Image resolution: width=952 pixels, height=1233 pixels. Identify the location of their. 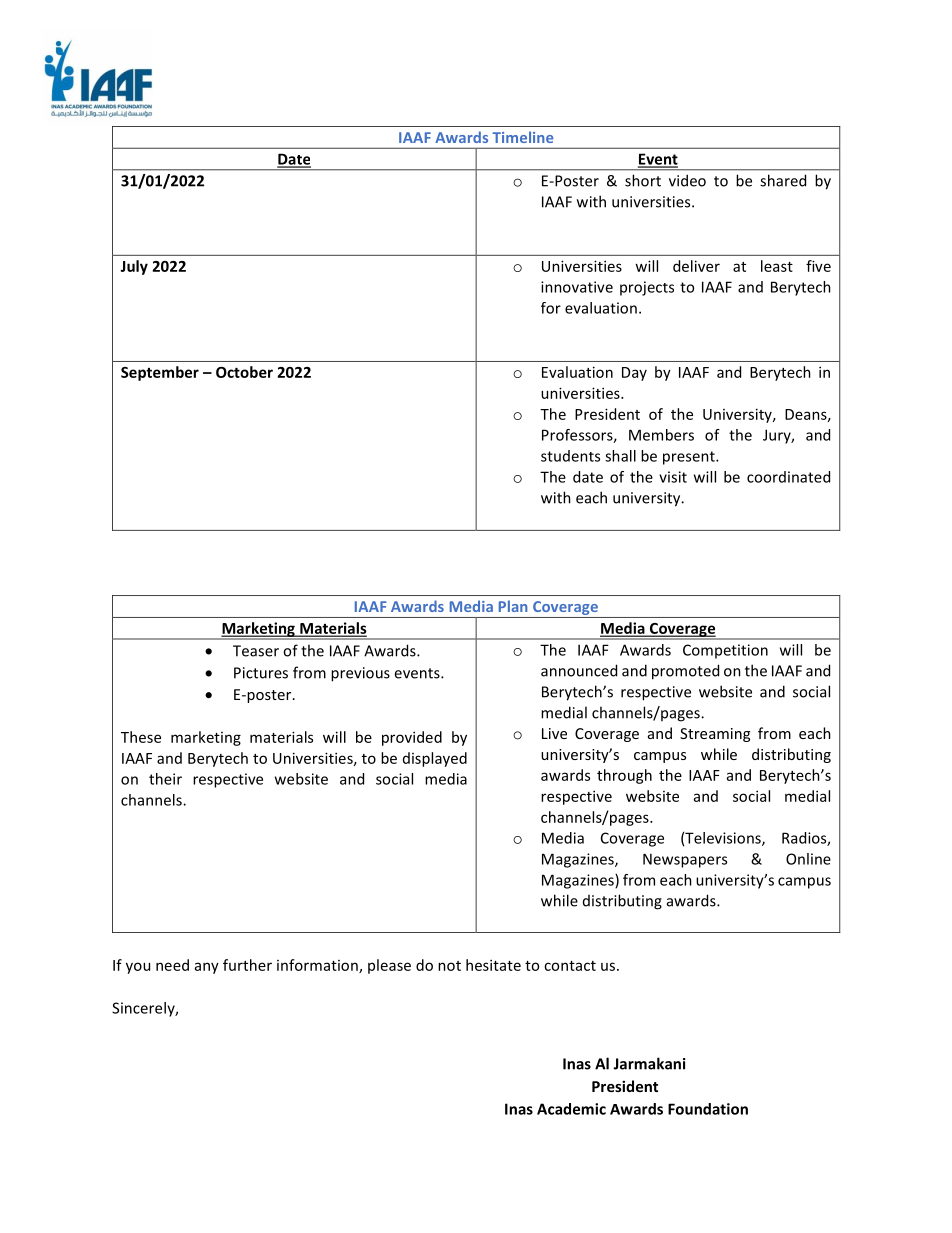
(165, 779).
